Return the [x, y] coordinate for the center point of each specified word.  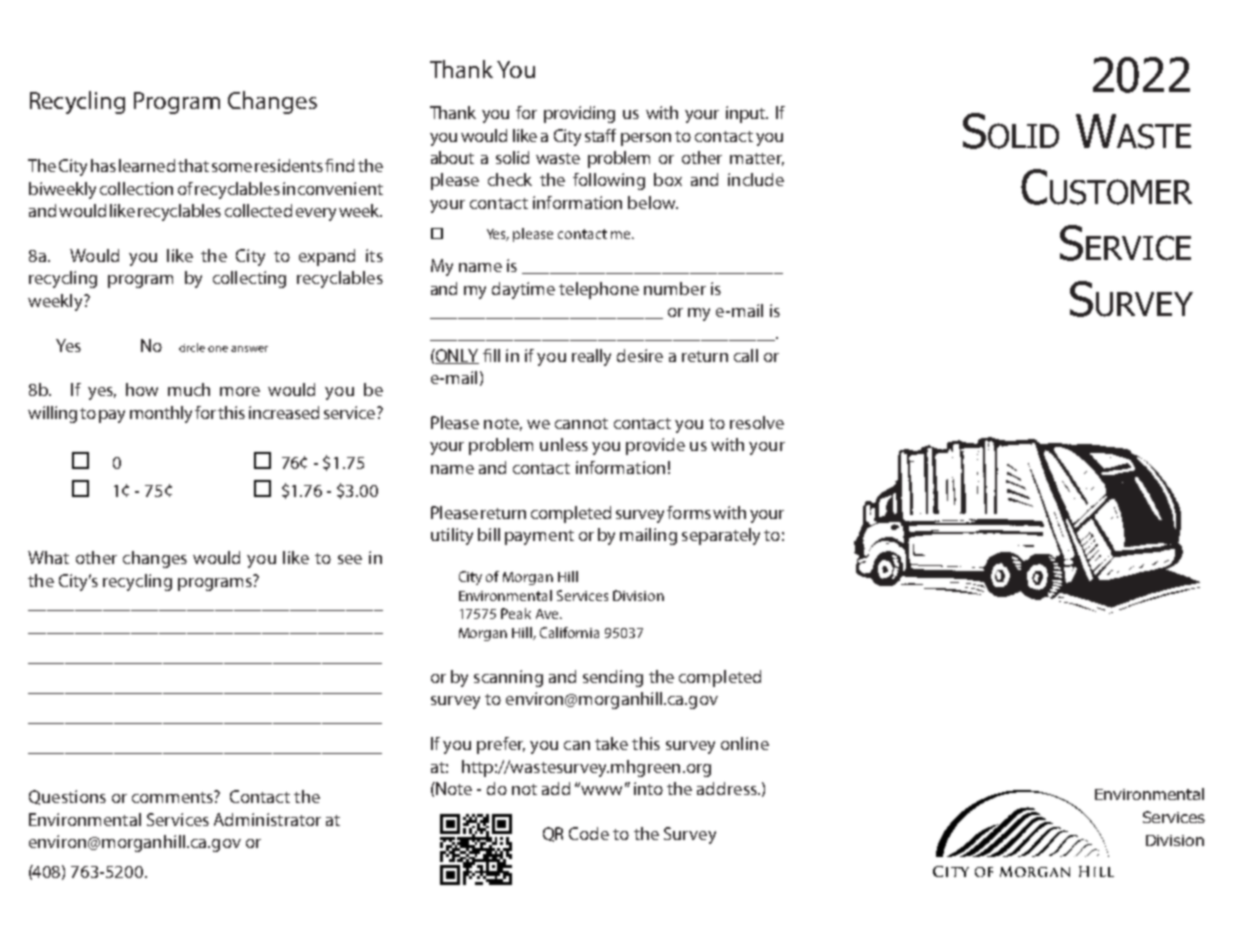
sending [613, 678]
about [452, 157]
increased [284, 412]
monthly [161, 414]
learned [147, 165]
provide [655, 446]
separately [721, 536]
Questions [67, 797]
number [675, 288]
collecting [249, 279]
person [646, 139]
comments [173, 797]
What [48, 557]
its [374, 255]
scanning [508, 678]
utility [452, 536]
